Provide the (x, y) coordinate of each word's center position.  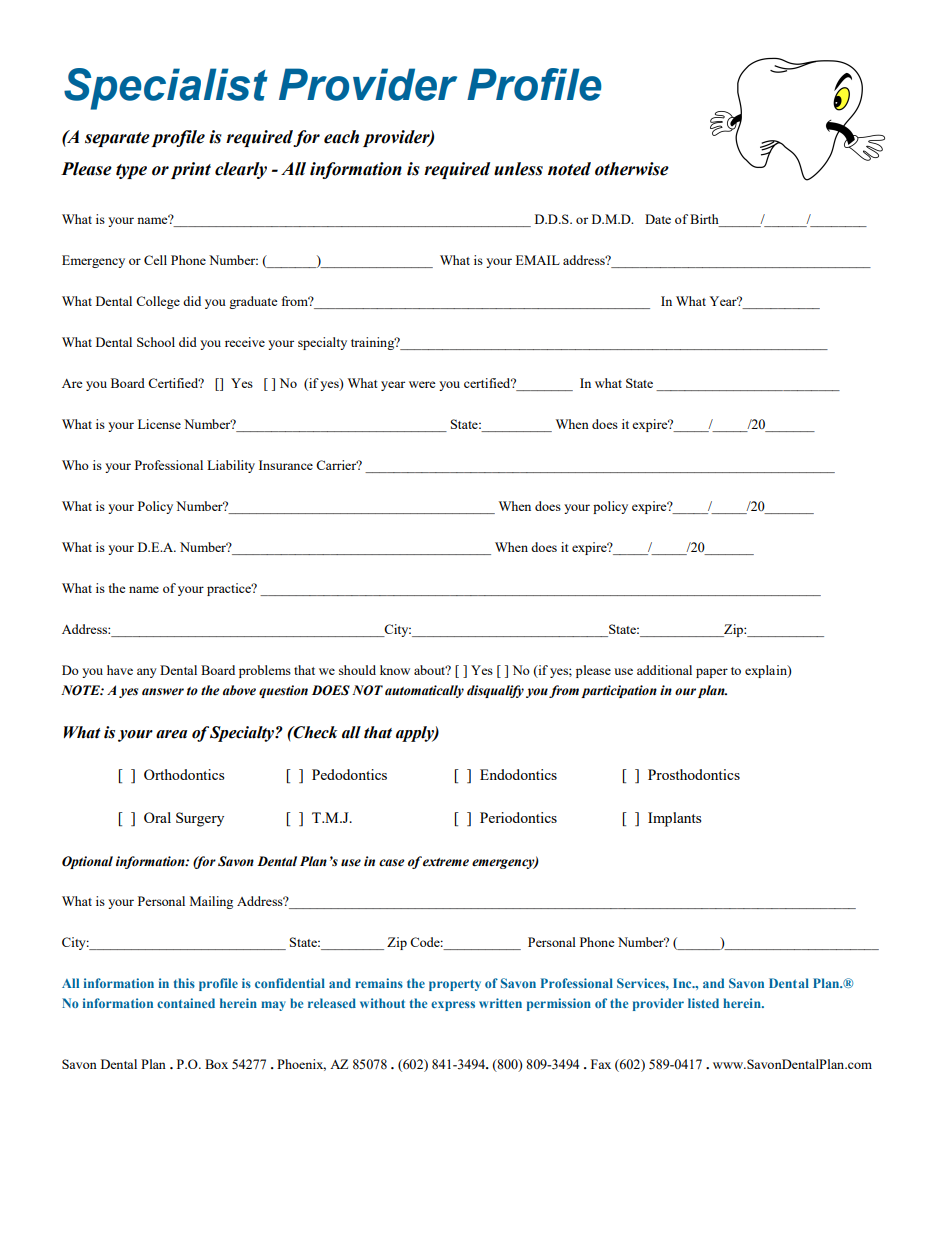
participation (619, 691)
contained (186, 1003)
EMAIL (538, 260)
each (341, 137)
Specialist (166, 89)
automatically (424, 691)
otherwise (632, 169)
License (159, 424)
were (422, 384)
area (171, 734)
